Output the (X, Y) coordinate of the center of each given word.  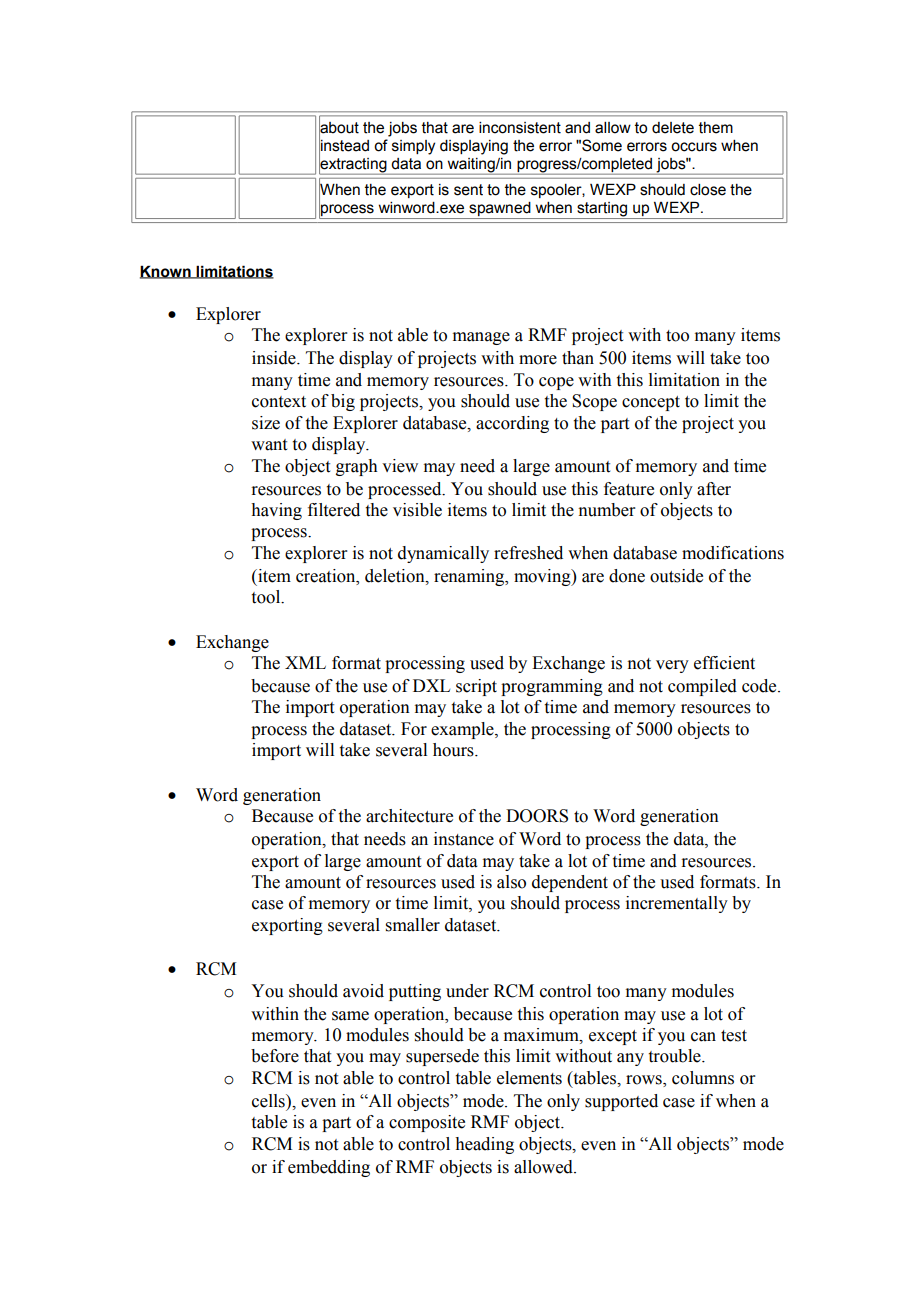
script (476, 687)
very (672, 666)
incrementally (677, 904)
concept (651, 403)
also (511, 882)
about (339, 127)
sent (468, 190)
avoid (363, 991)
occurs (694, 147)
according (512, 424)
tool (267, 597)
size (266, 423)
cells (269, 1101)
